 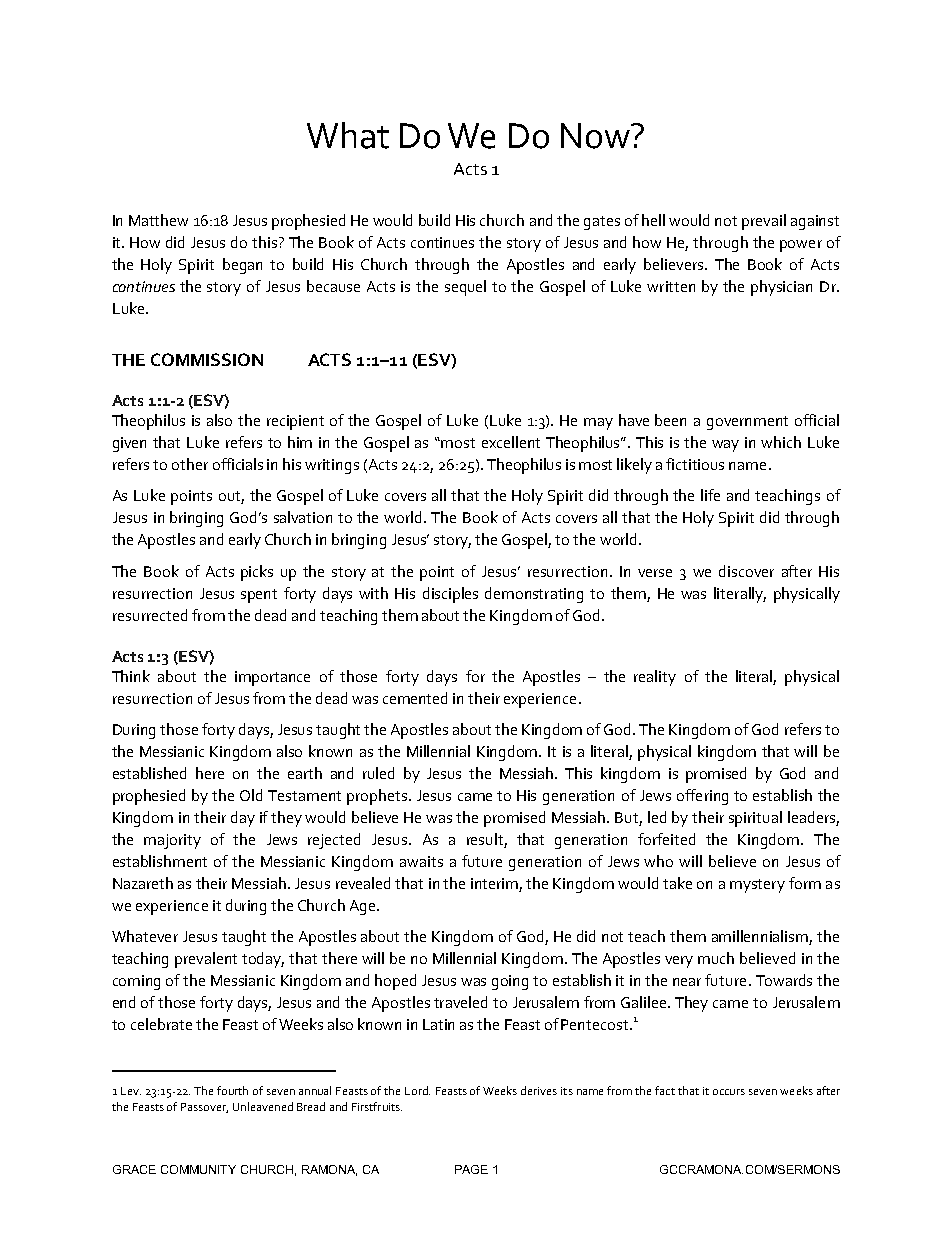 I want to click on COMMUNITY, so click(x=198, y=1169).
